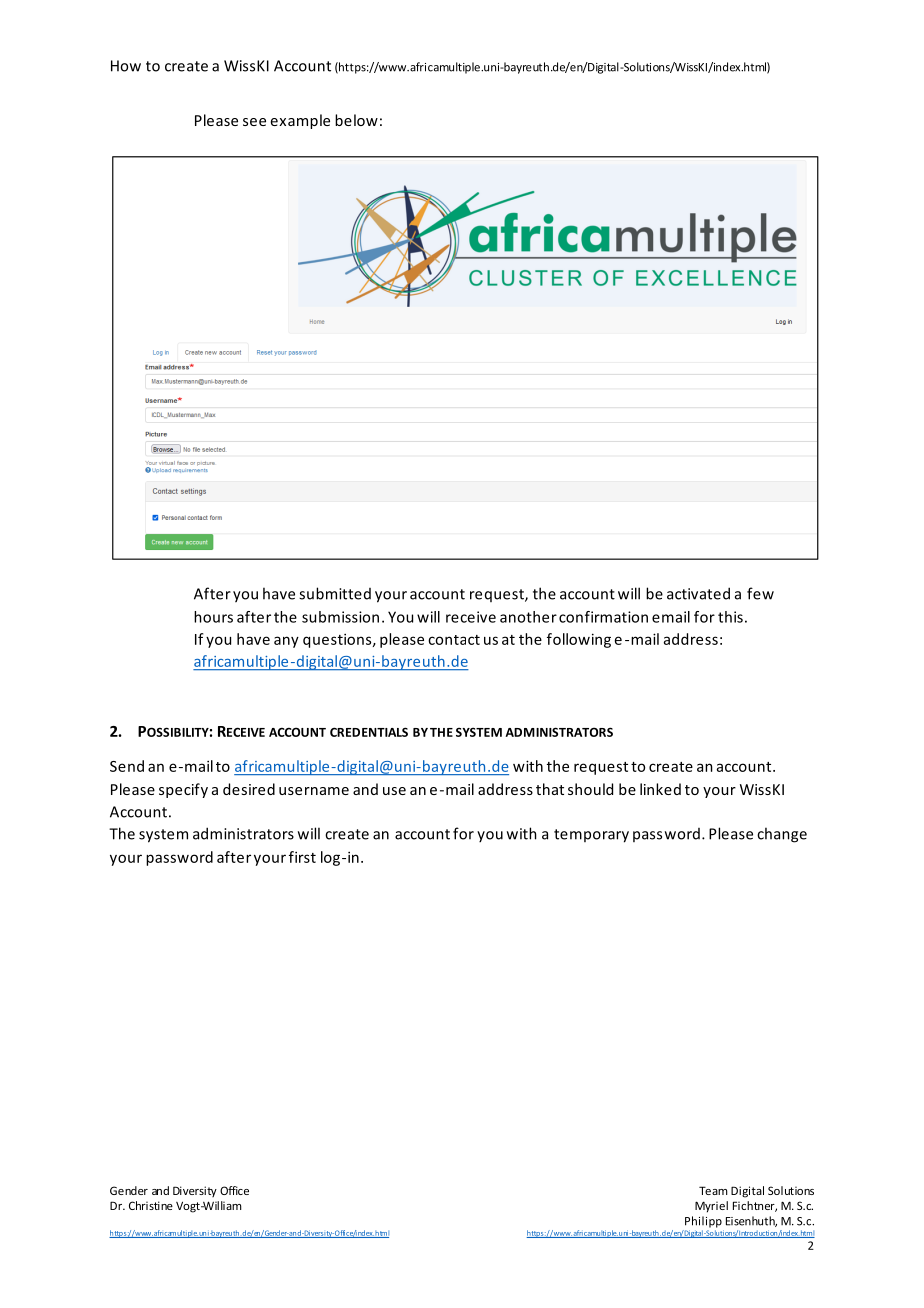 The height and width of the screenshot is (1308, 924). What do you see at coordinates (151, 1205) in the screenshot?
I see `Christine` at bounding box center [151, 1205].
